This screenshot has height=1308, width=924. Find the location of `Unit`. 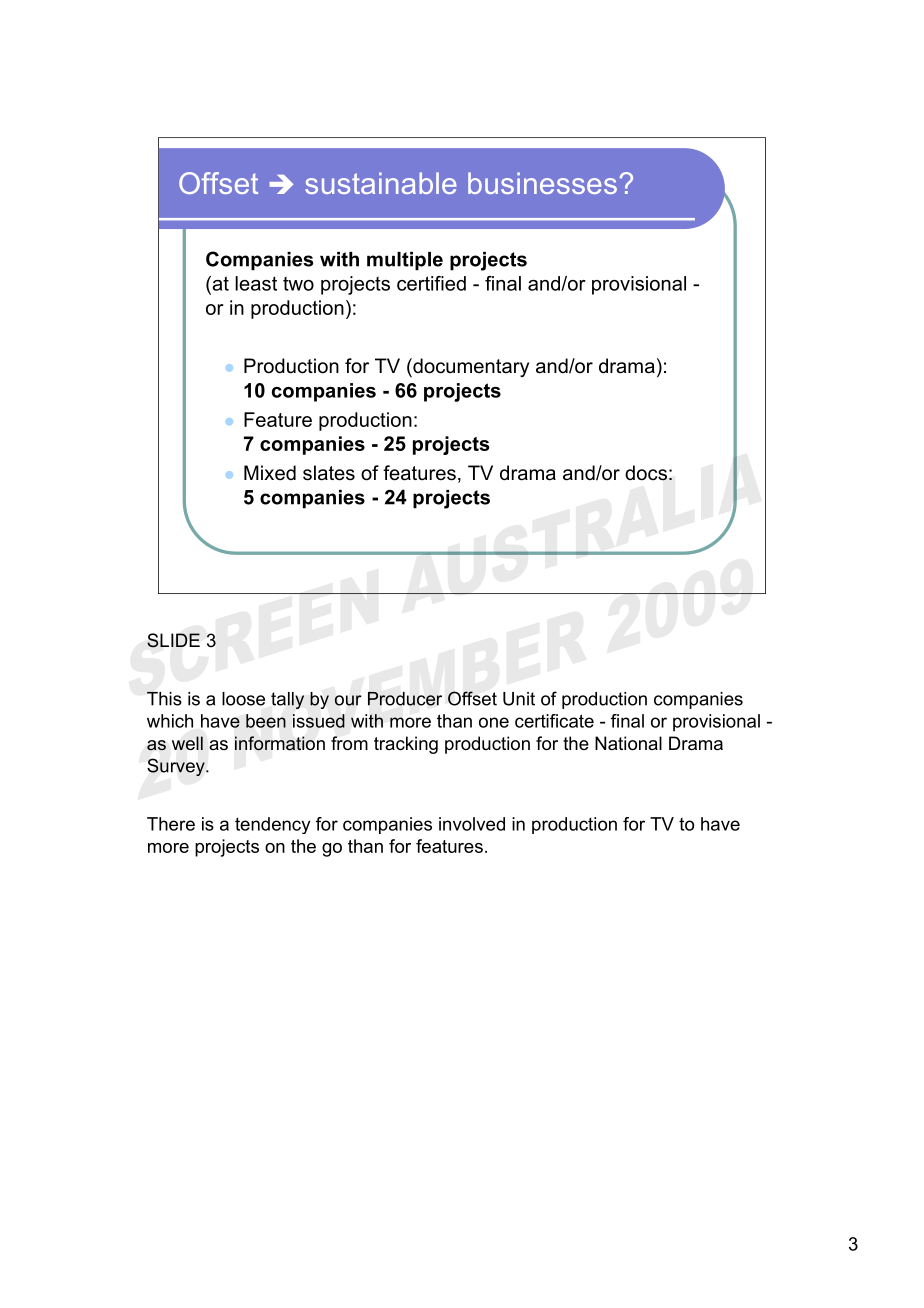

Unit is located at coordinates (519, 699).
